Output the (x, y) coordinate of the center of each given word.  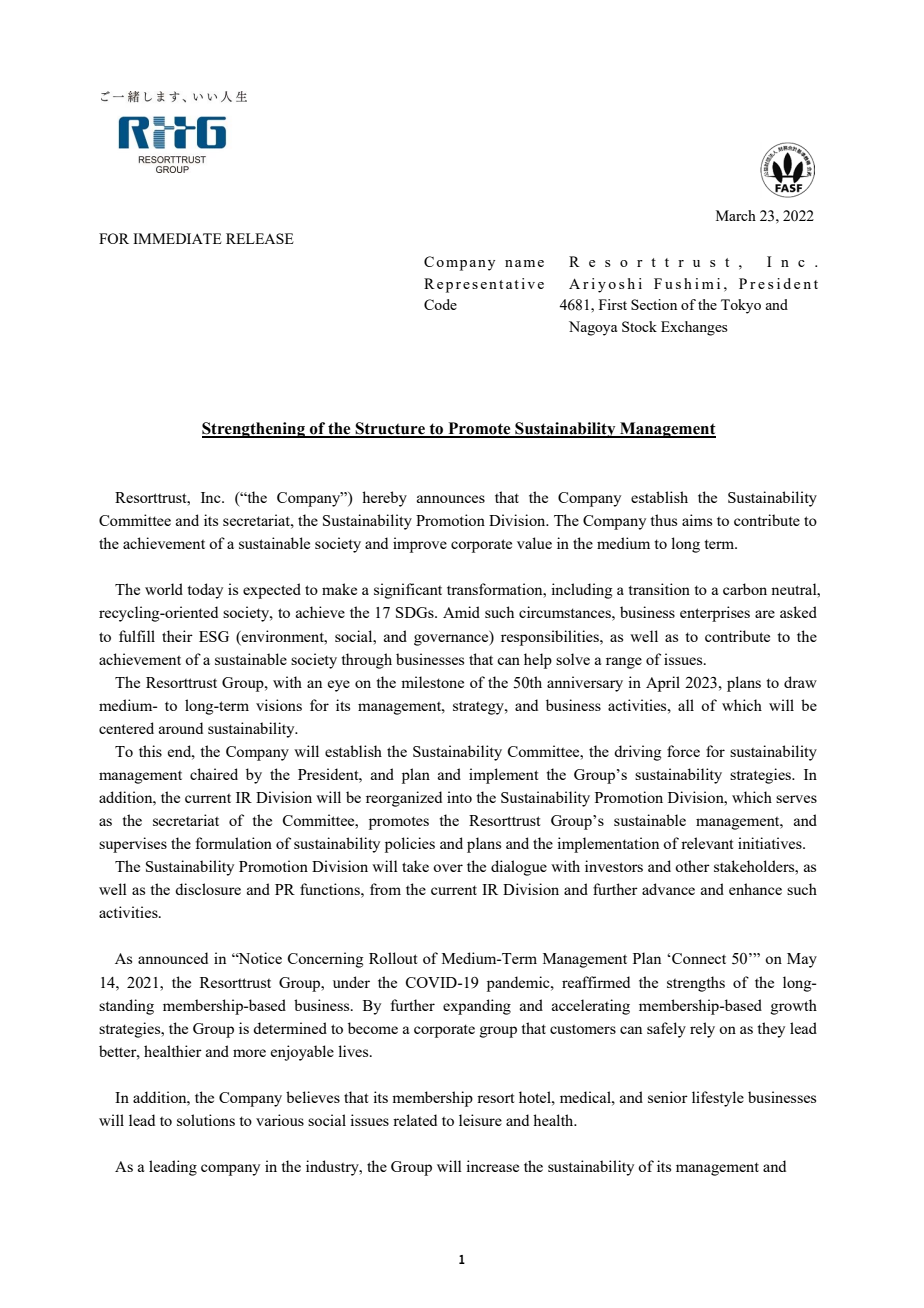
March (736, 215)
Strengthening (254, 430)
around (181, 728)
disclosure (208, 889)
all (686, 705)
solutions (206, 1120)
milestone (432, 682)
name (524, 263)
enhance (755, 889)
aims (697, 520)
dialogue (519, 868)
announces (451, 499)
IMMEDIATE (177, 238)
